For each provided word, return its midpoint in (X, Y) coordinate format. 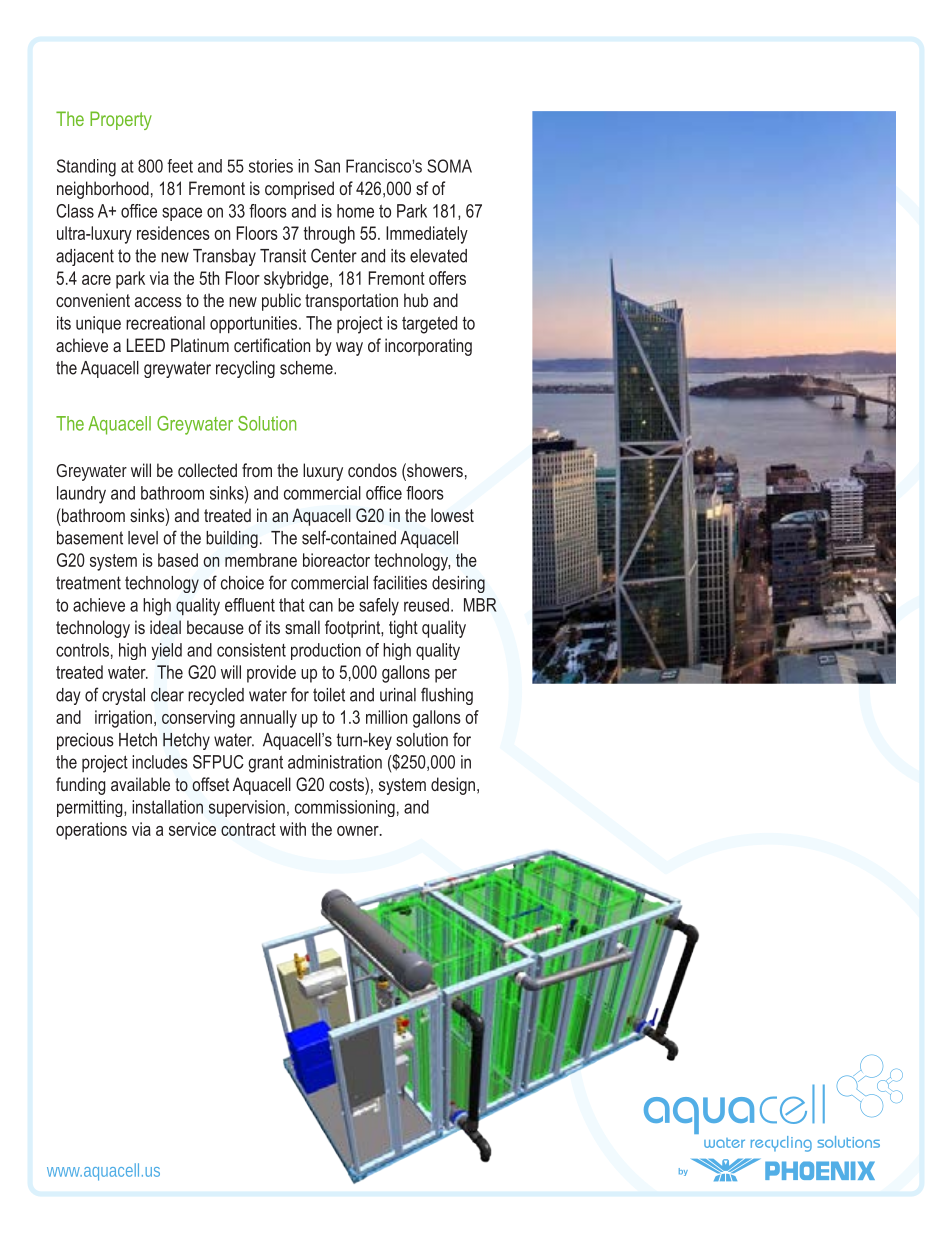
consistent (251, 650)
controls (82, 650)
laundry (81, 495)
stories (271, 166)
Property (121, 120)
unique (98, 324)
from (257, 470)
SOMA (449, 166)
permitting (91, 808)
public (281, 302)
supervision (247, 808)
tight (403, 629)
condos (372, 470)
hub (416, 300)
